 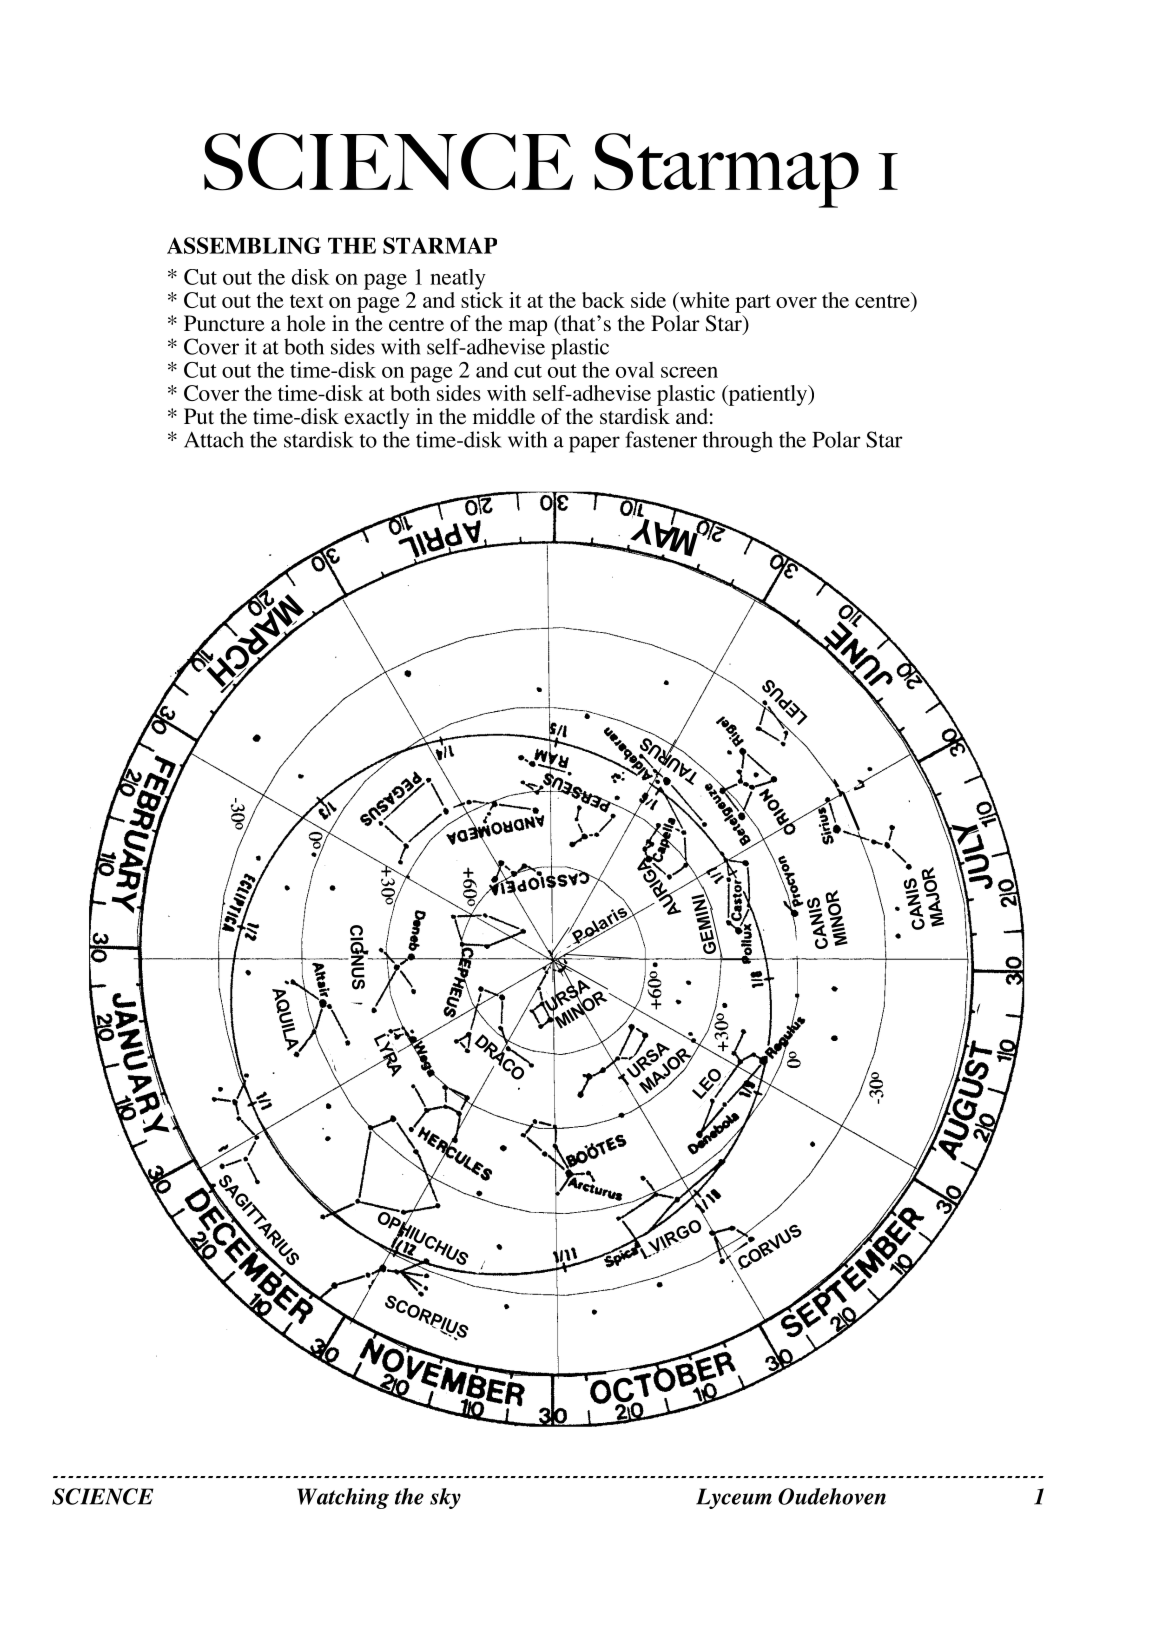 What do you see at coordinates (734, 1498) in the page?
I see `Lyceum` at bounding box center [734, 1498].
